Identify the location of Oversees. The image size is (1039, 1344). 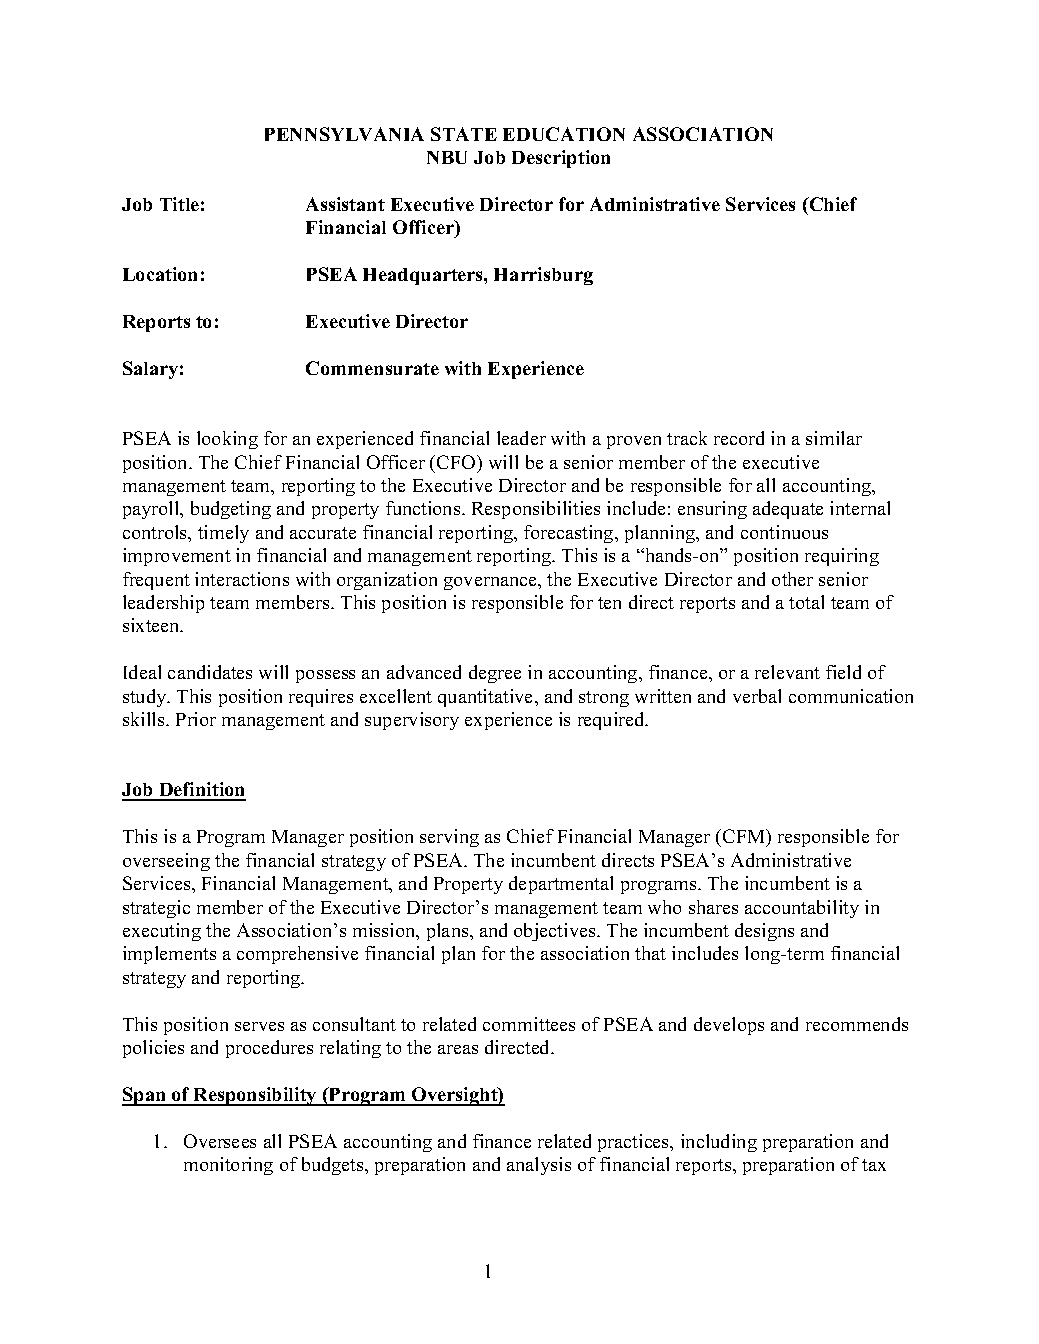
(220, 1141).
